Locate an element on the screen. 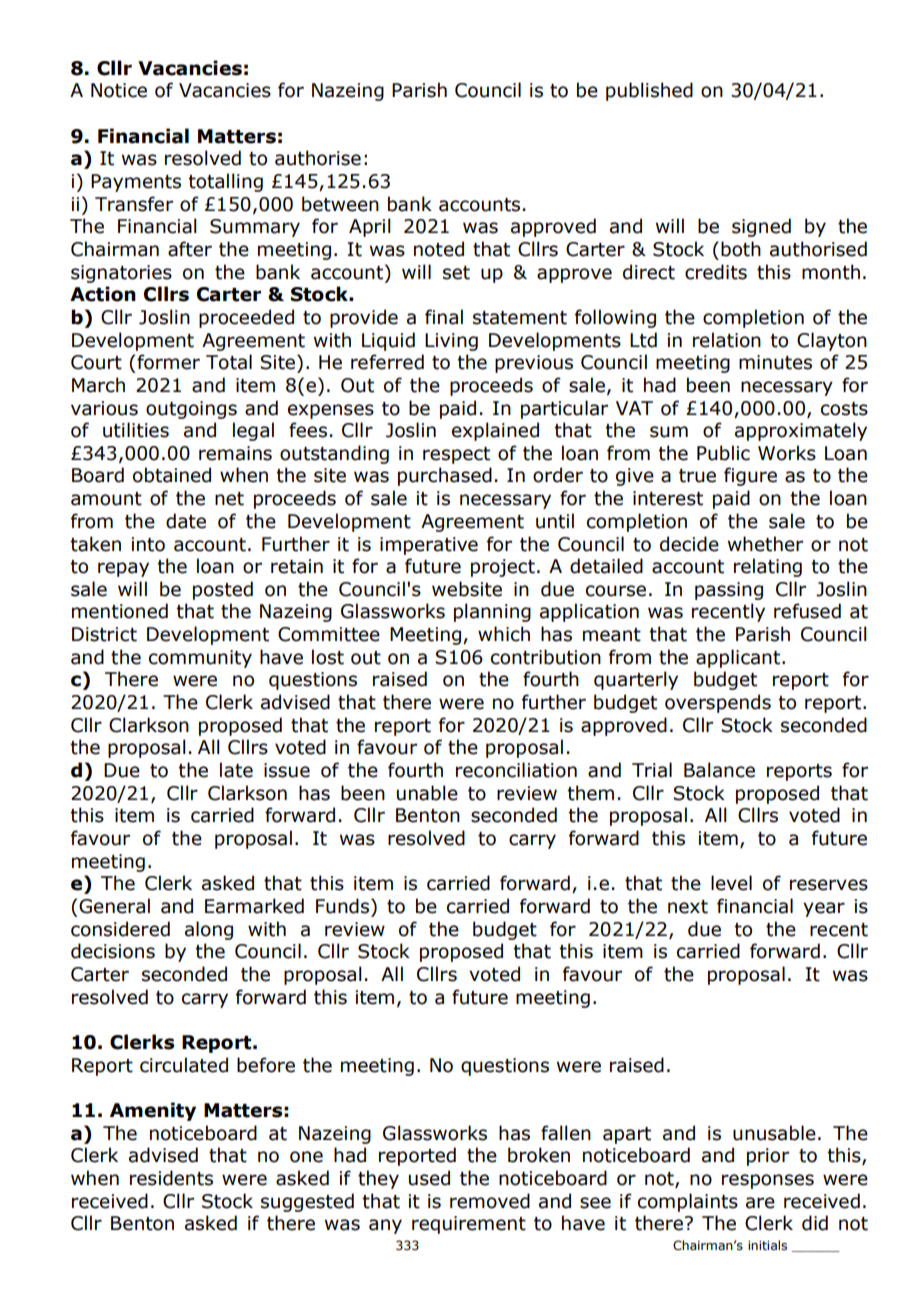  obtained is located at coordinates (172, 475).
